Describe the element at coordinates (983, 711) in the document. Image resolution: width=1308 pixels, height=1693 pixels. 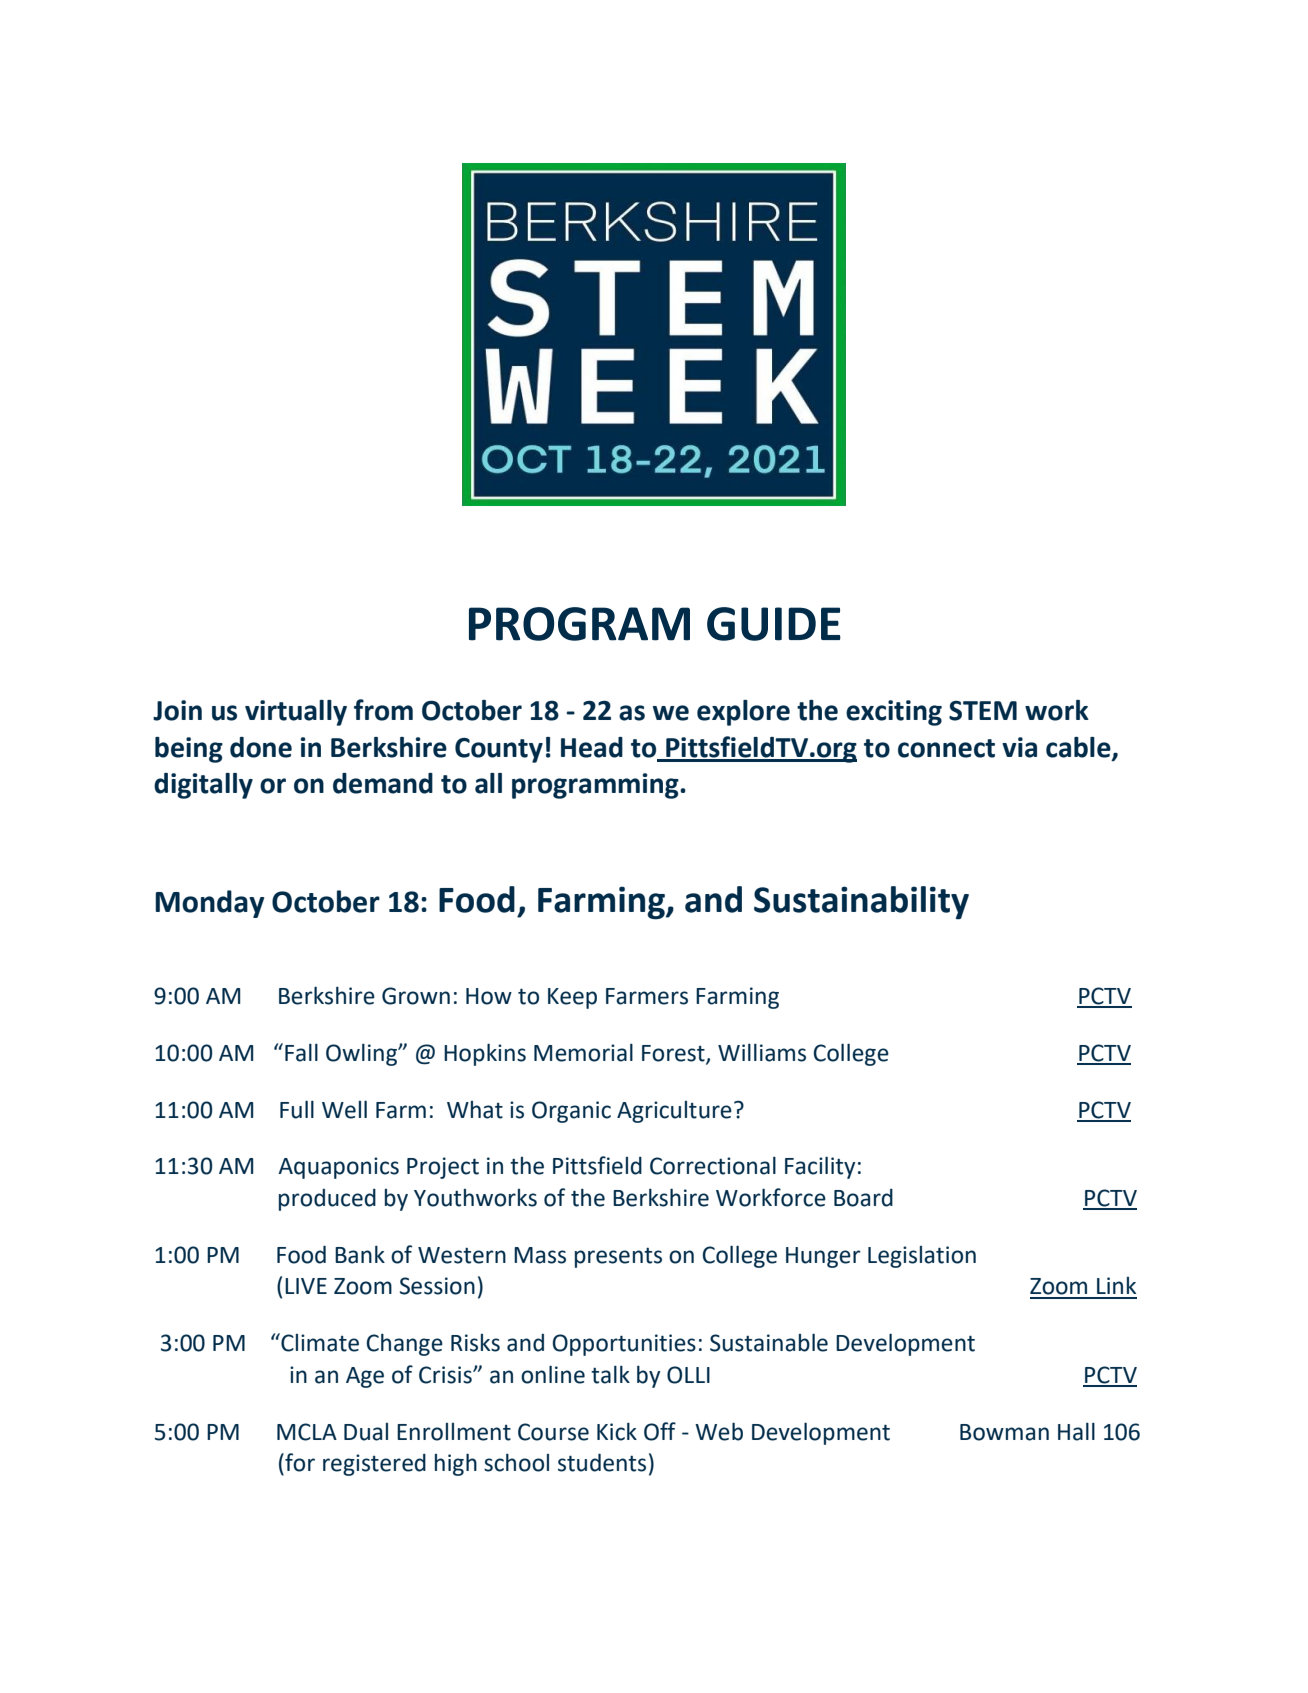
I see `STEM` at that location.
